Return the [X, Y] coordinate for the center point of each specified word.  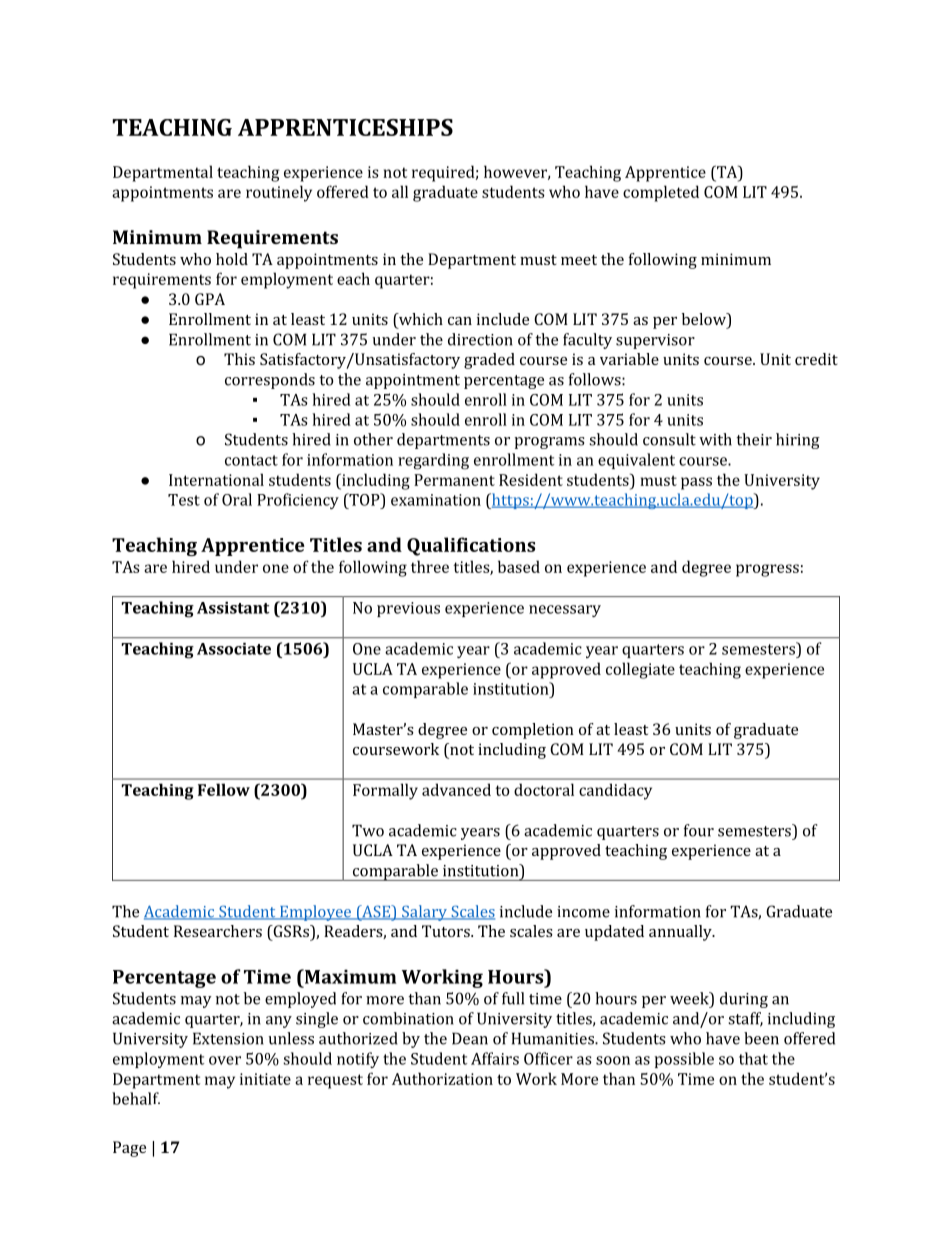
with [715, 439]
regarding [433, 461]
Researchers [218, 931]
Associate [234, 649]
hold [232, 259]
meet [579, 260]
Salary [424, 913]
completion [533, 731]
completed [661, 193]
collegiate [640, 670]
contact [251, 460]
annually [681, 933]
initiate [265, 1079]
